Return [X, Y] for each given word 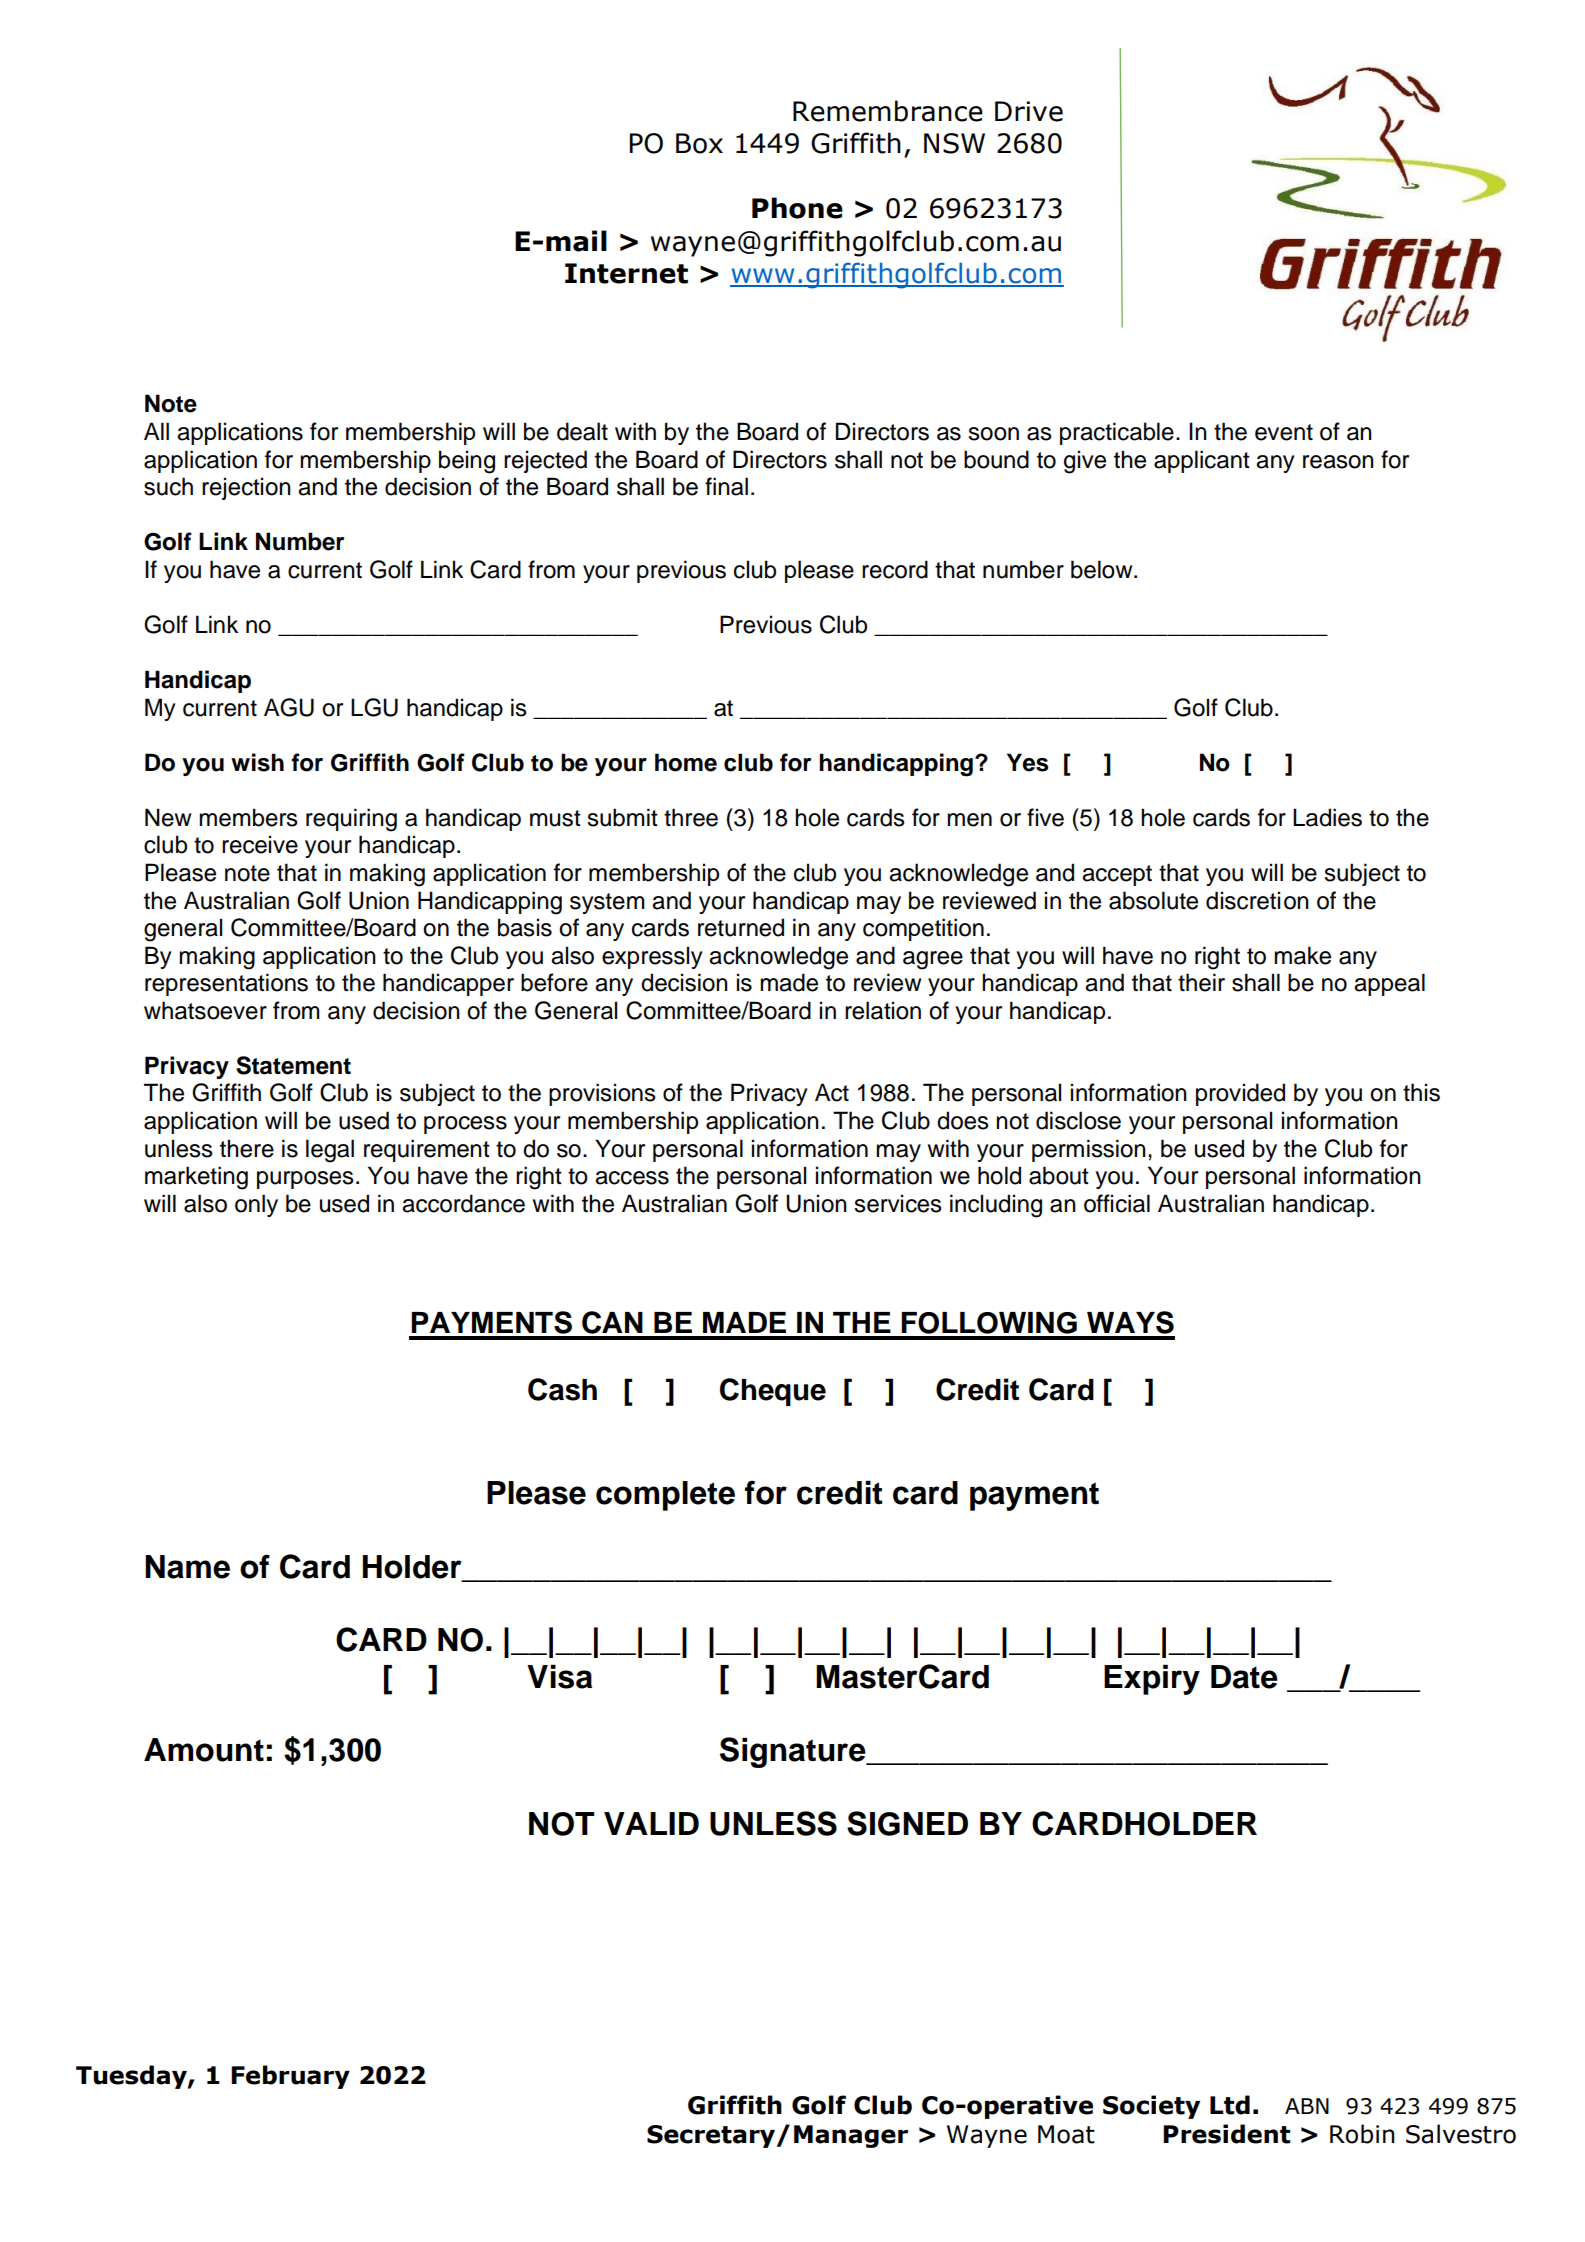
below [1103, 569]
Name [187, 1567]
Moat [1066, 2134]
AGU [289, 707]
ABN [1307, 2106]
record [895, 569]
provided [1240, 1094]
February [290, 2077]
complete [665, 1496]
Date [1244, 1677]
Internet [626, 273]
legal [330, 1151]
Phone [797, 208]
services [898, 1203]
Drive [1029, 111]
